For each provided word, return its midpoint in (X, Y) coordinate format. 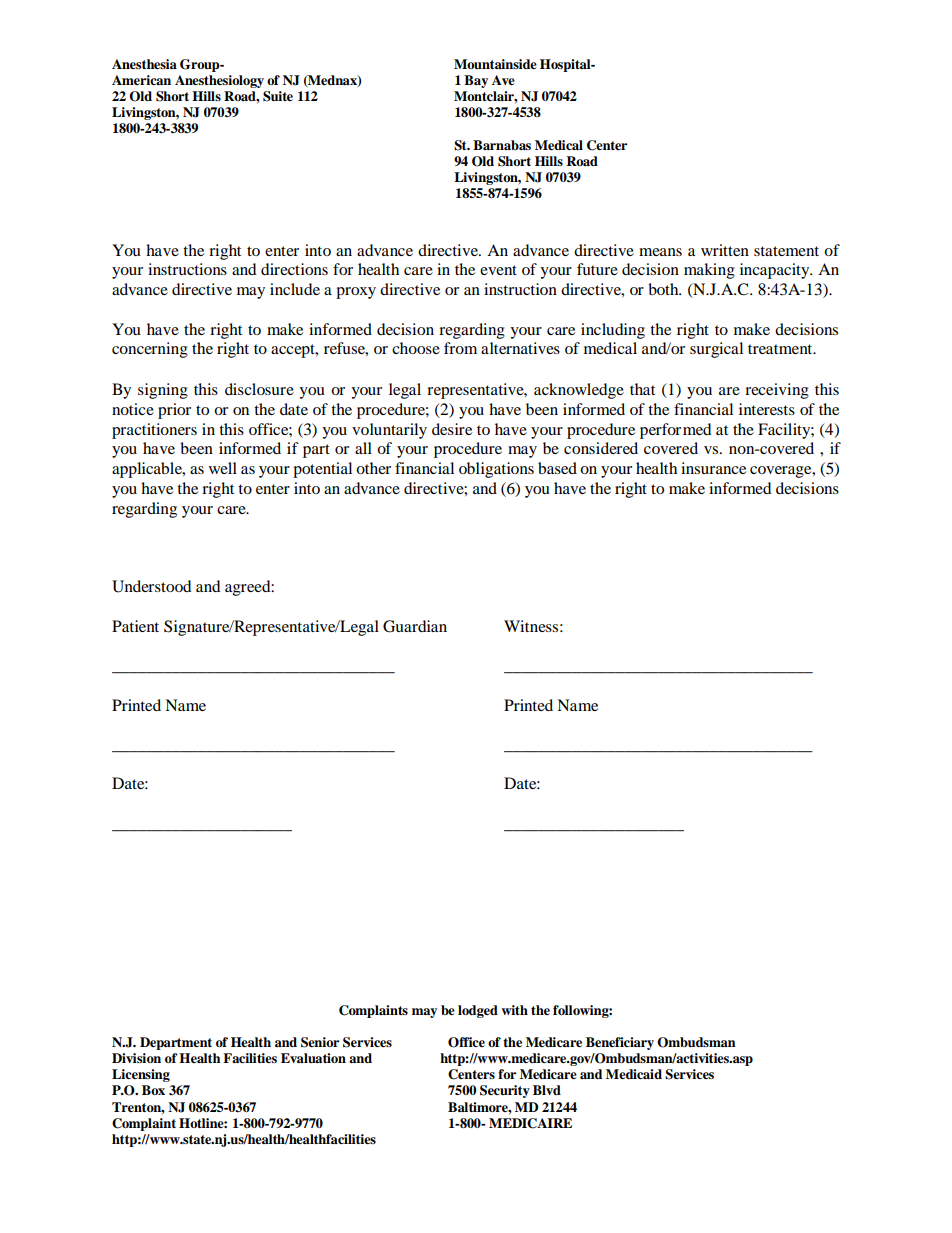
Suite (278, 96)
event (498, 270)
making (709, 271)
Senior (320, 1042)
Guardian (415, 626)
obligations (496, 470)
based (557, 468)
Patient (135, 626)
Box (153, 1090)
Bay (476, 81)
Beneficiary (620, 1043)
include (295, 289)
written (725, 250)
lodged (478, 1011)
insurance (713, 468)
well (223, 468)
